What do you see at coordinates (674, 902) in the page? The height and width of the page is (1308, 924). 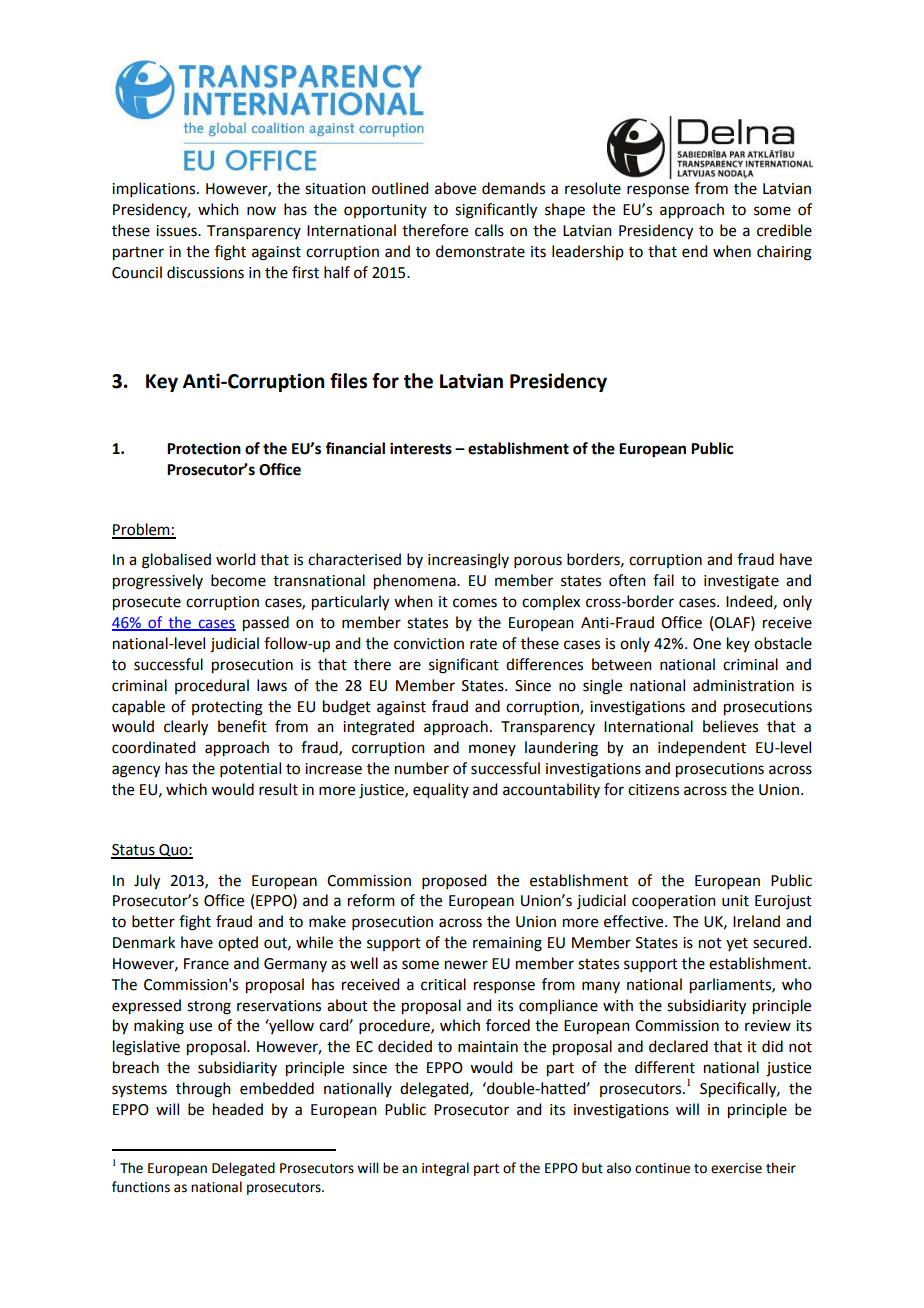 I see `cooperation` at bounding box center [674, 902].
